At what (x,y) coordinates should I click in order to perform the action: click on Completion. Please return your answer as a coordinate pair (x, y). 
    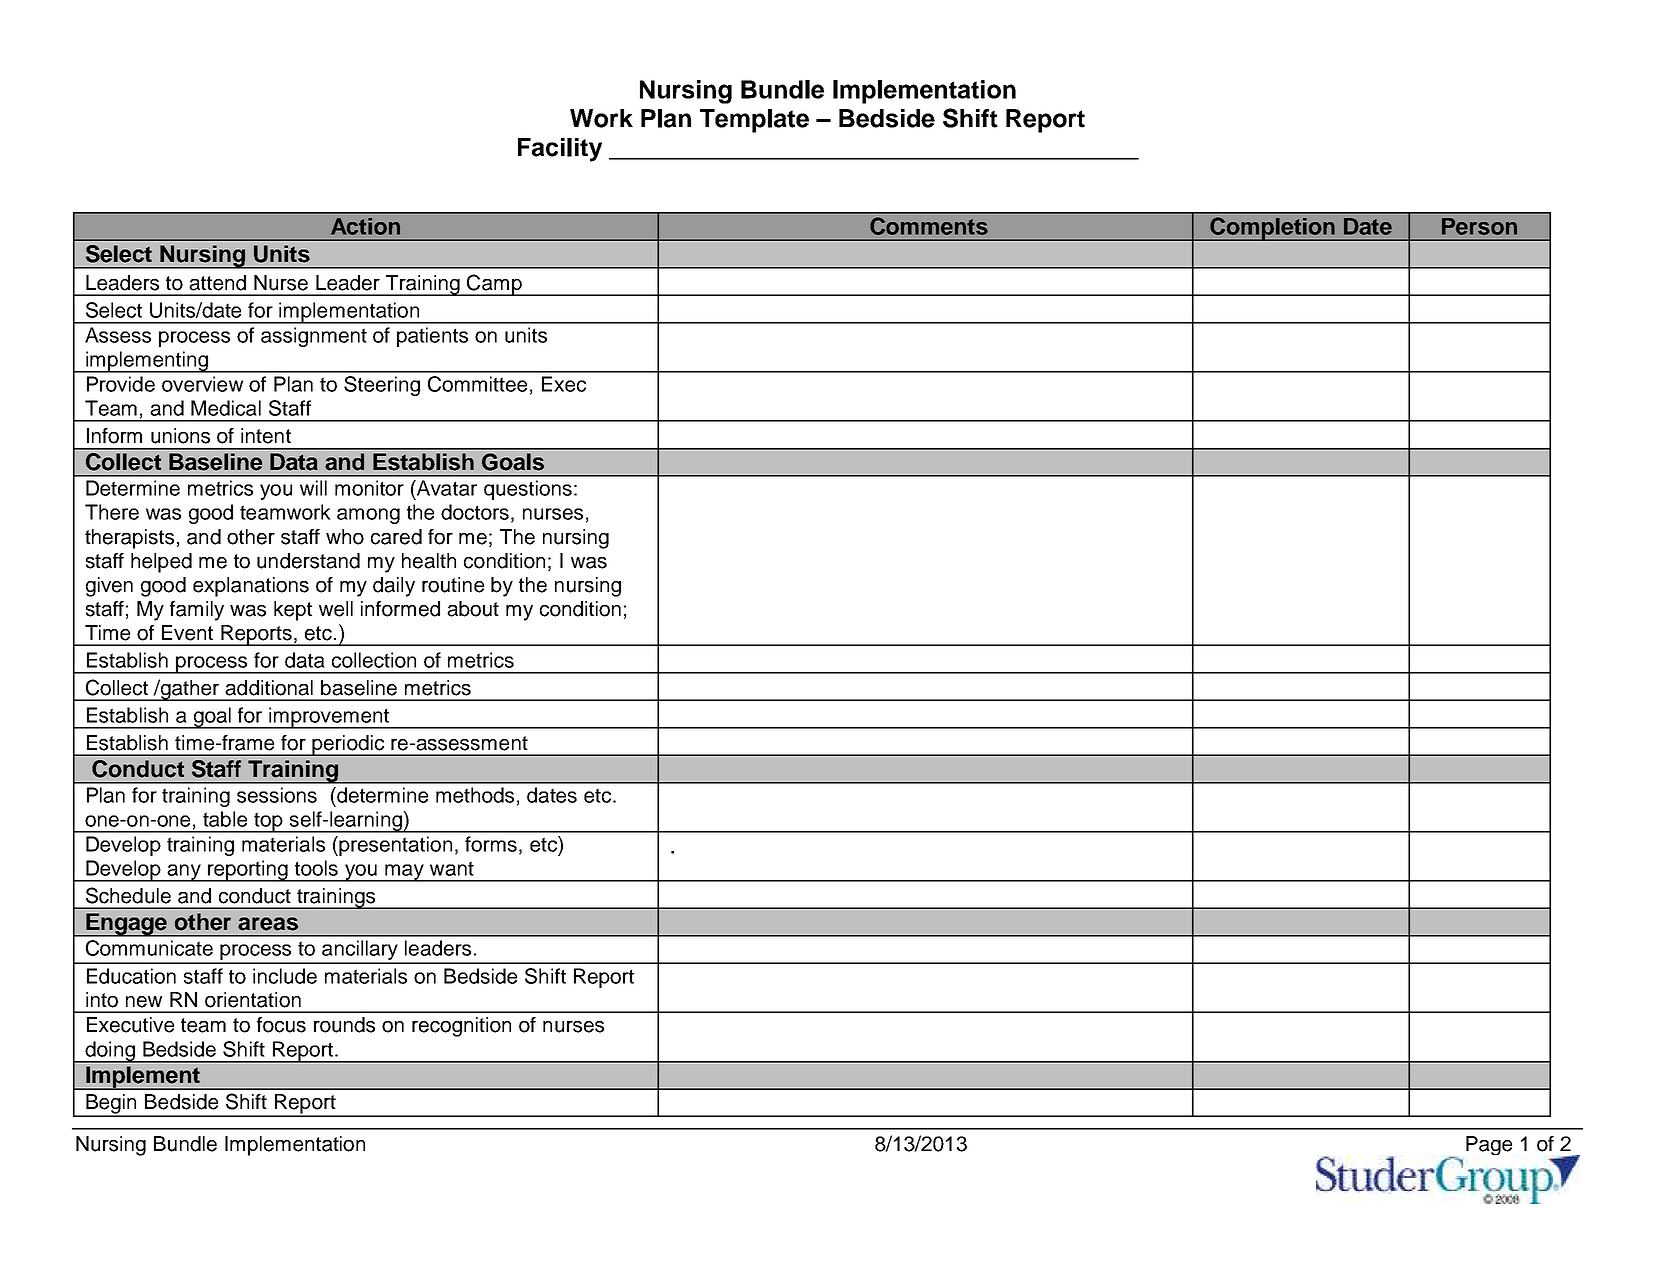
    Looking at the image, I should click on (1272, 229).
